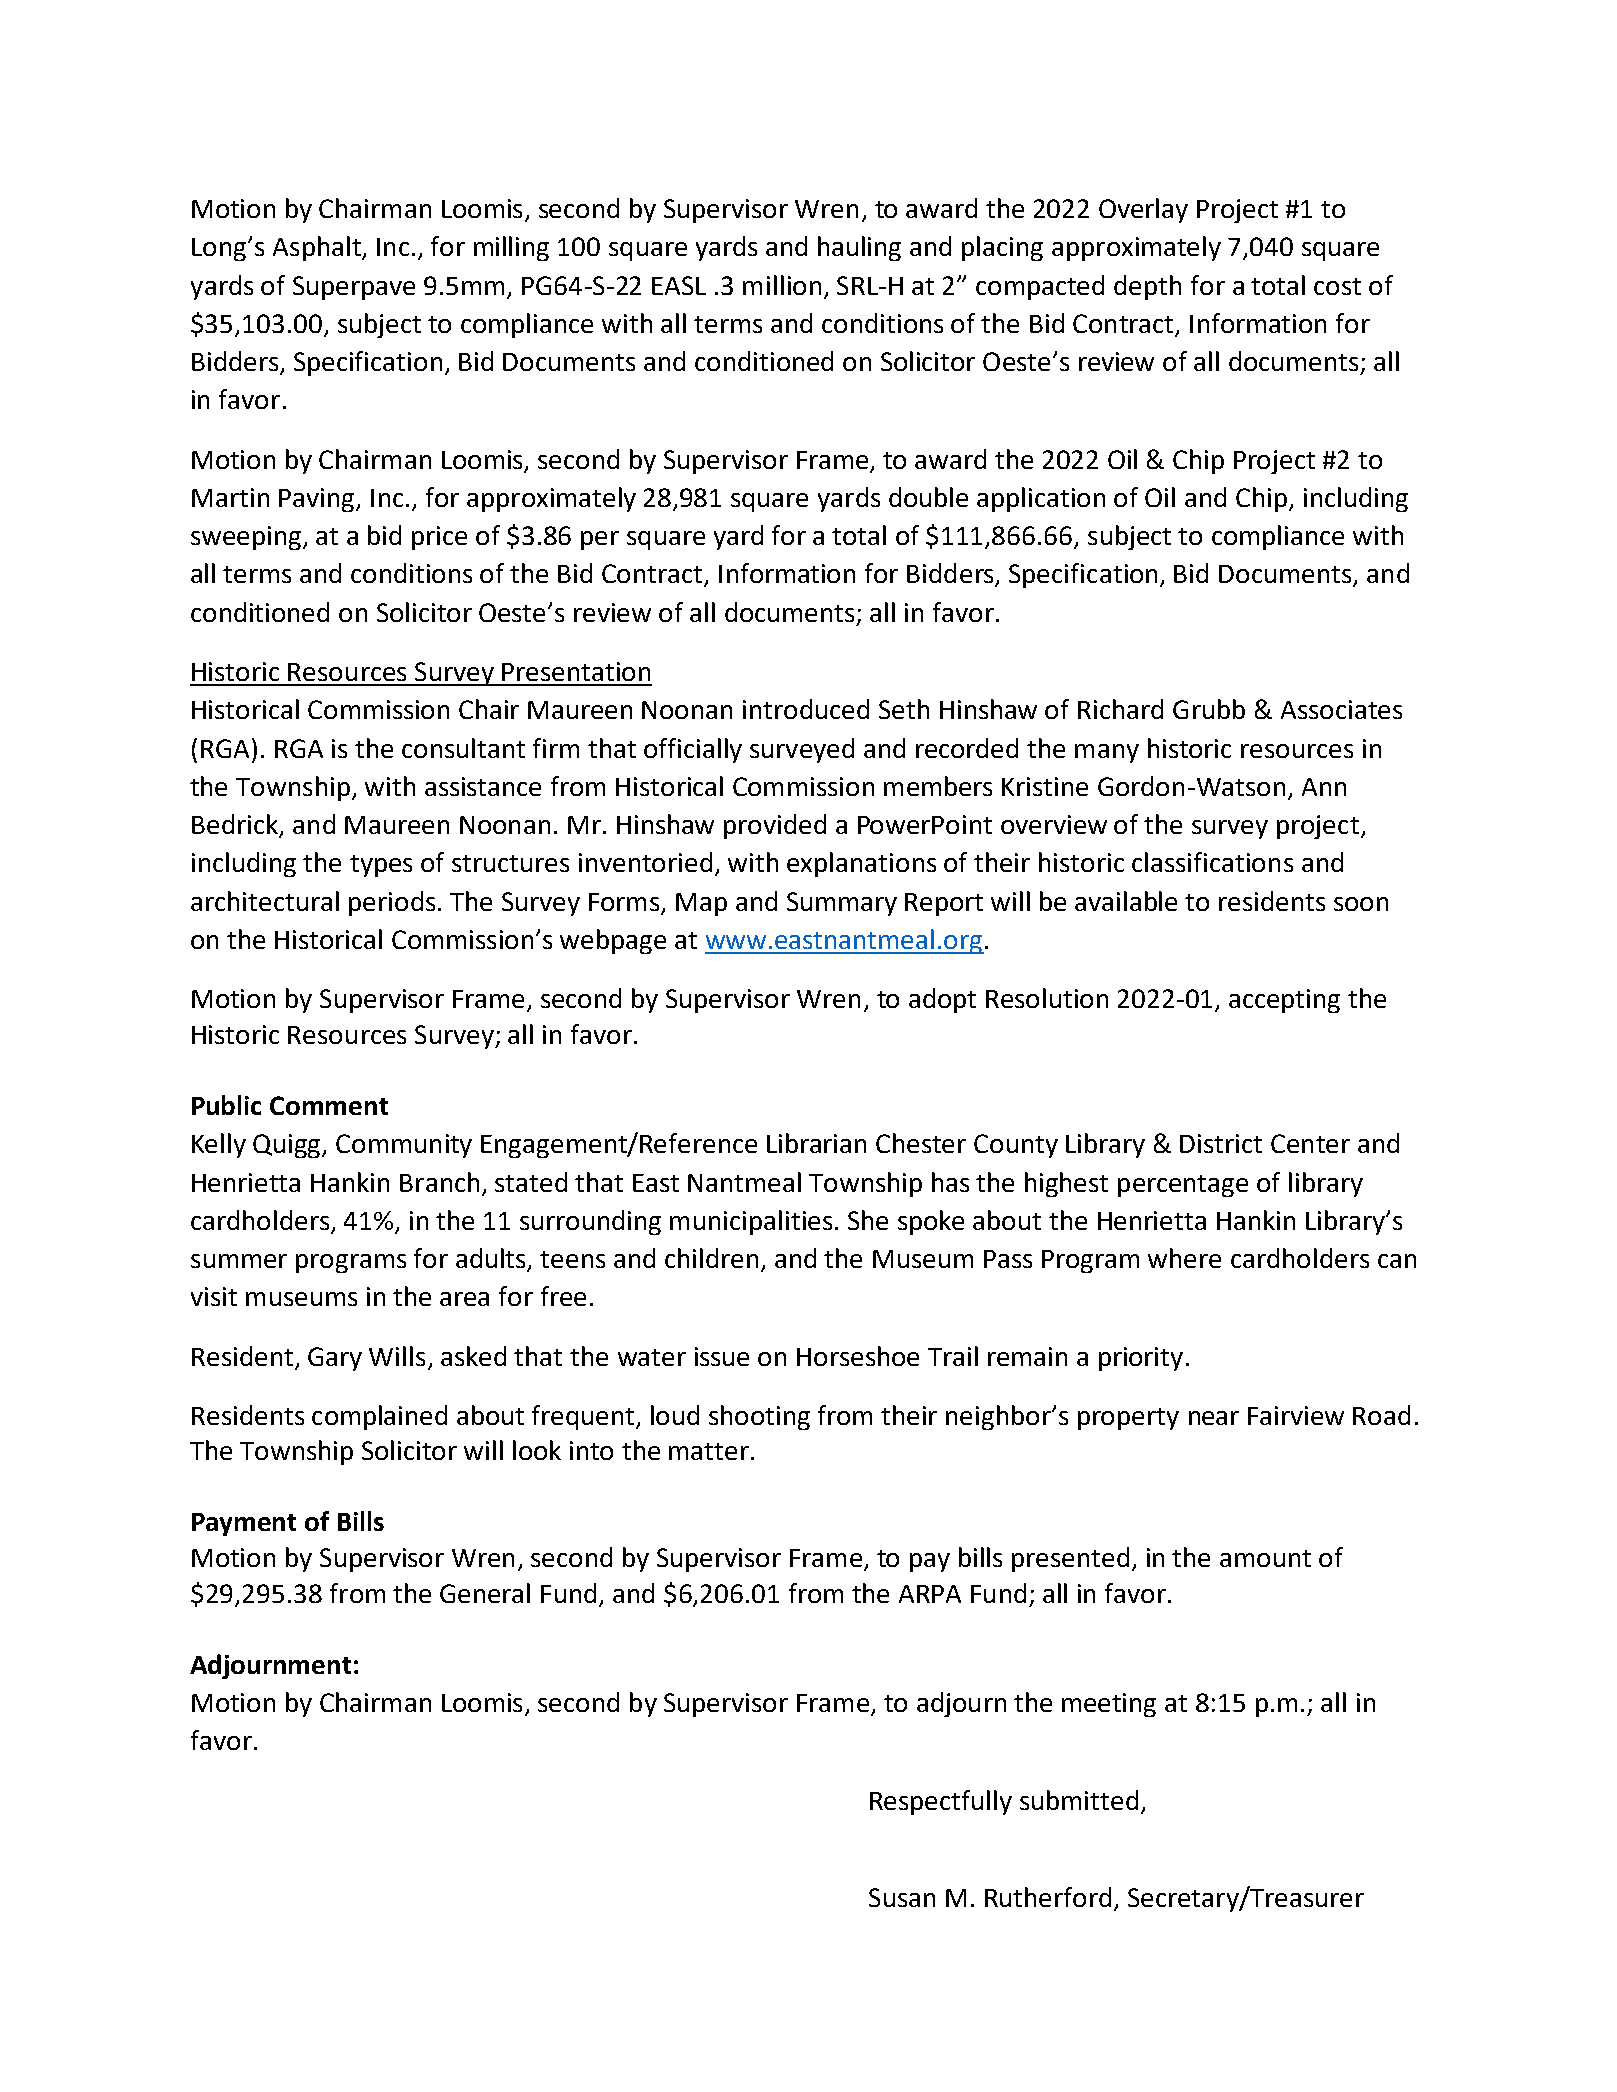 Image resolution: width=1617 pixels, height=2092 pixels. Describe the element at coordinates (902, 1897) in the screenshot. I see `Susan` at that location.
